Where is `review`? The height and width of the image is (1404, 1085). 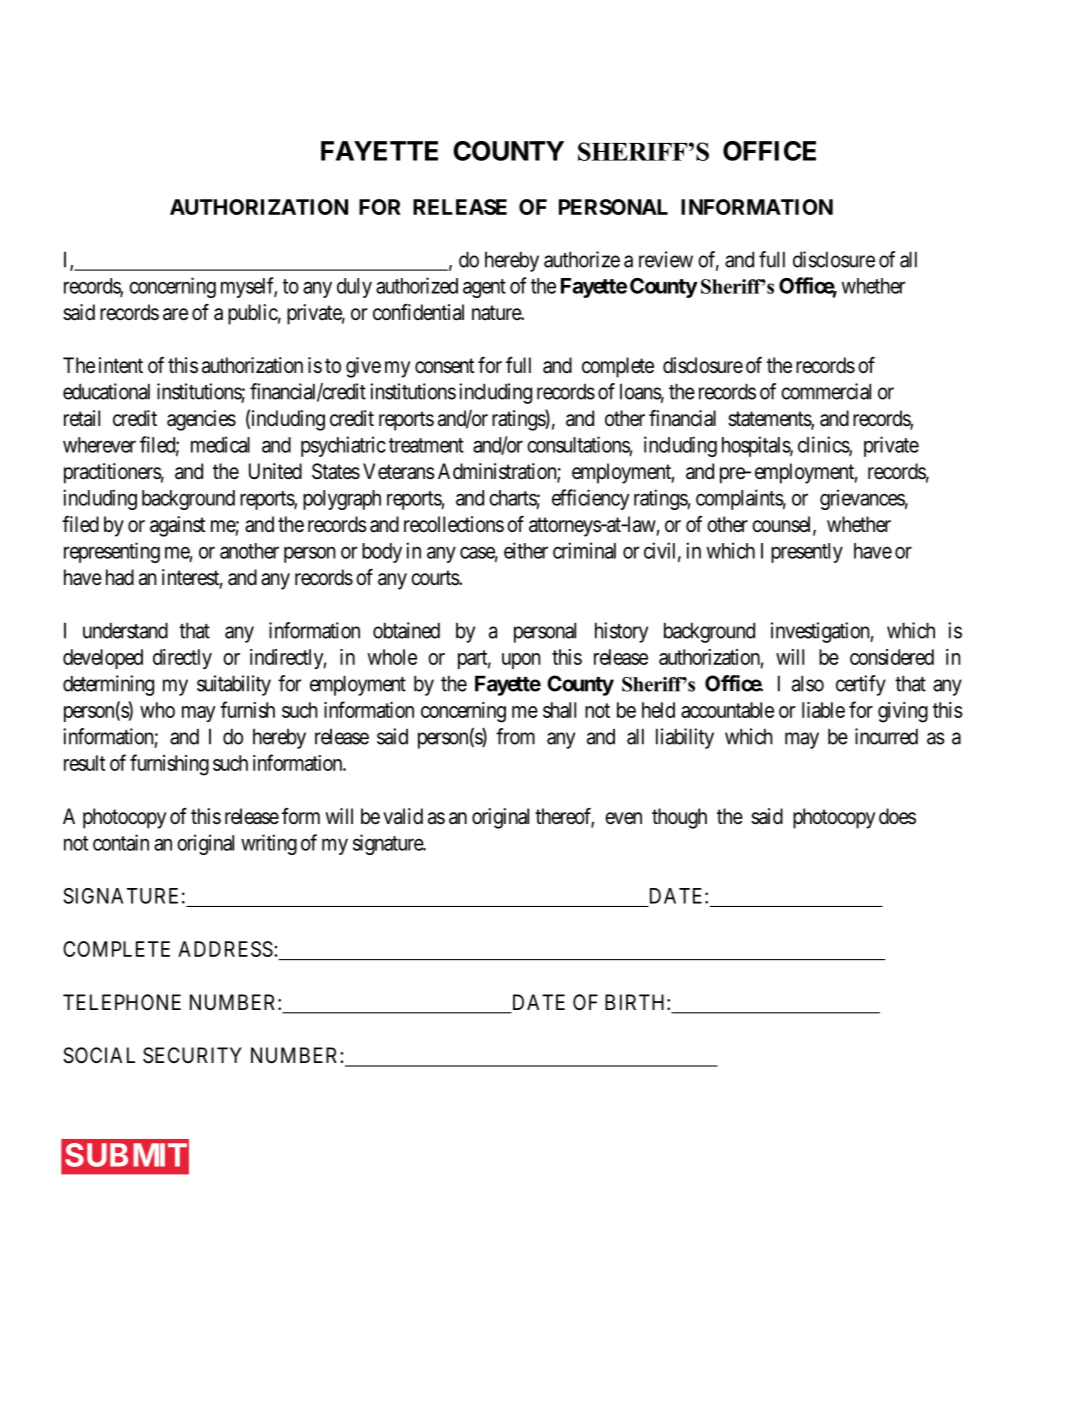
review is located at coordinates (666, 259).
